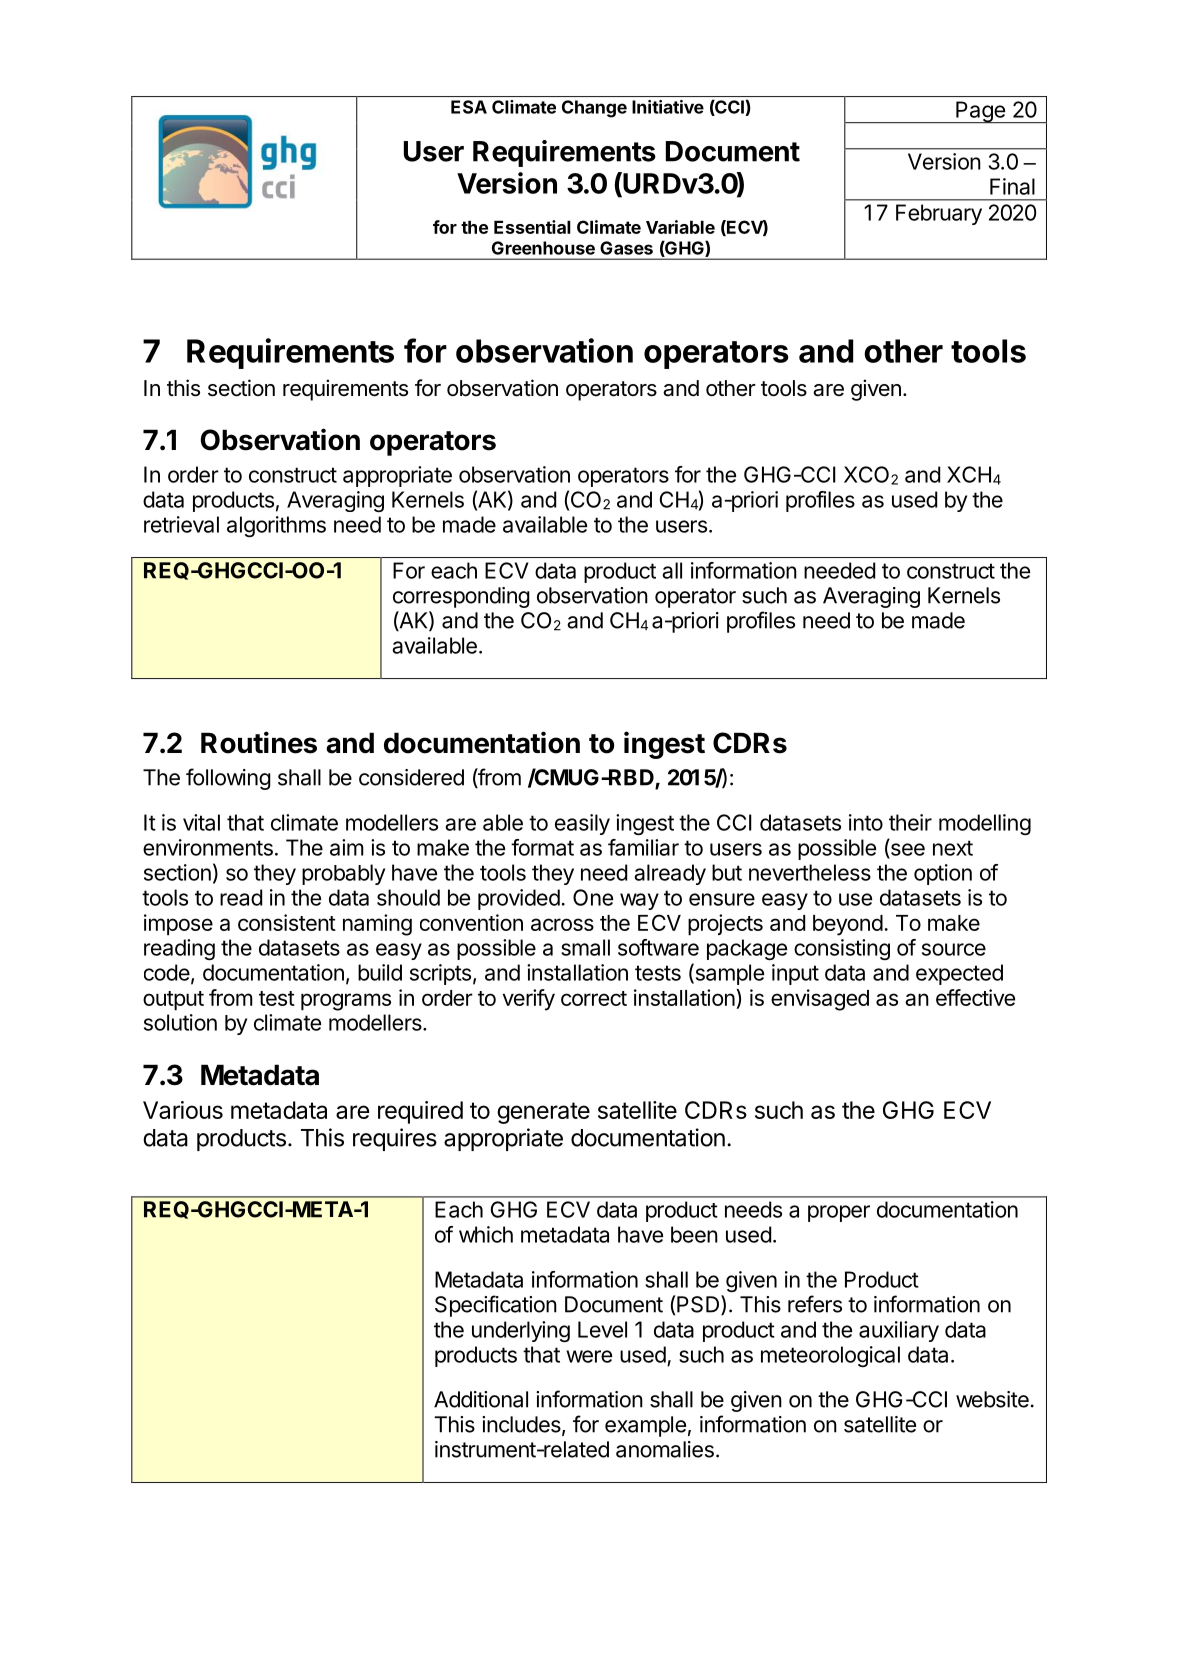  Describe the element at coordinates (959, 974) in the screenshot. I see `expected` at that location.
